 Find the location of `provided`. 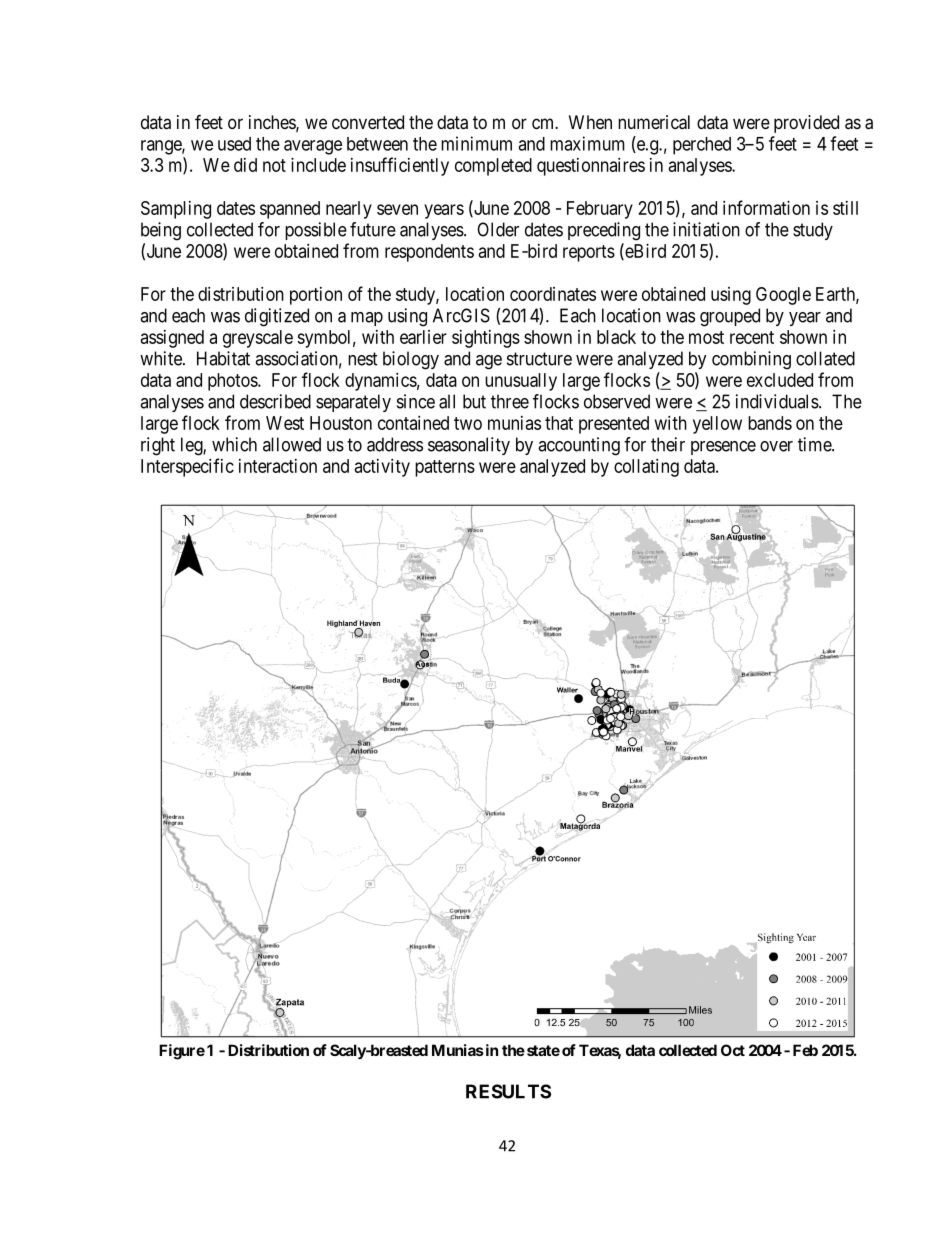

provided is located at coordinates (806, 124).
